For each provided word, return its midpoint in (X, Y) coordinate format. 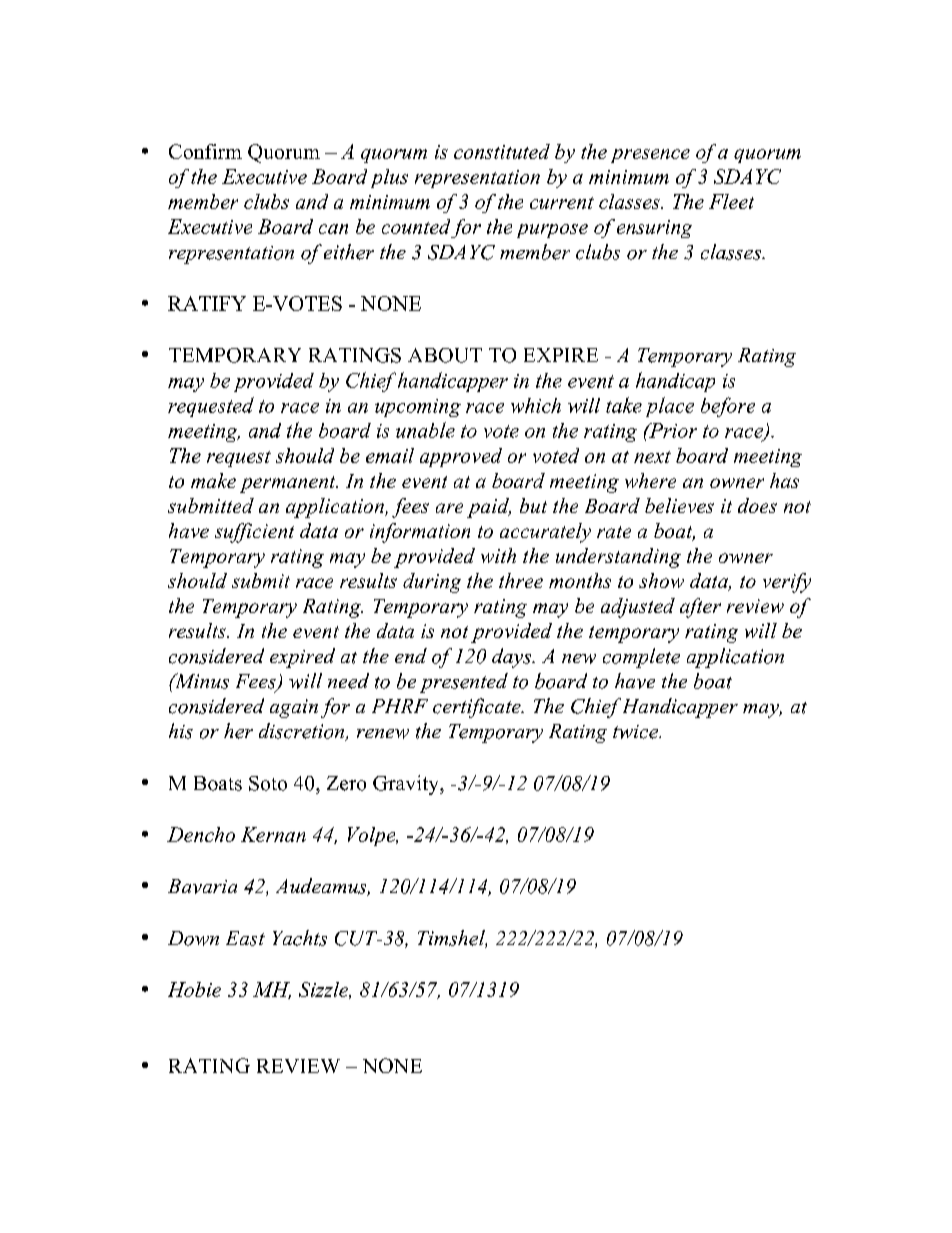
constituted (502, 151)
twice (636, 732)
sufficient (254, 533)
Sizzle (325, 990)
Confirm (205, 151)
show (661, 580)
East (245, 938)
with (498, 555)
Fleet (731, 201)
